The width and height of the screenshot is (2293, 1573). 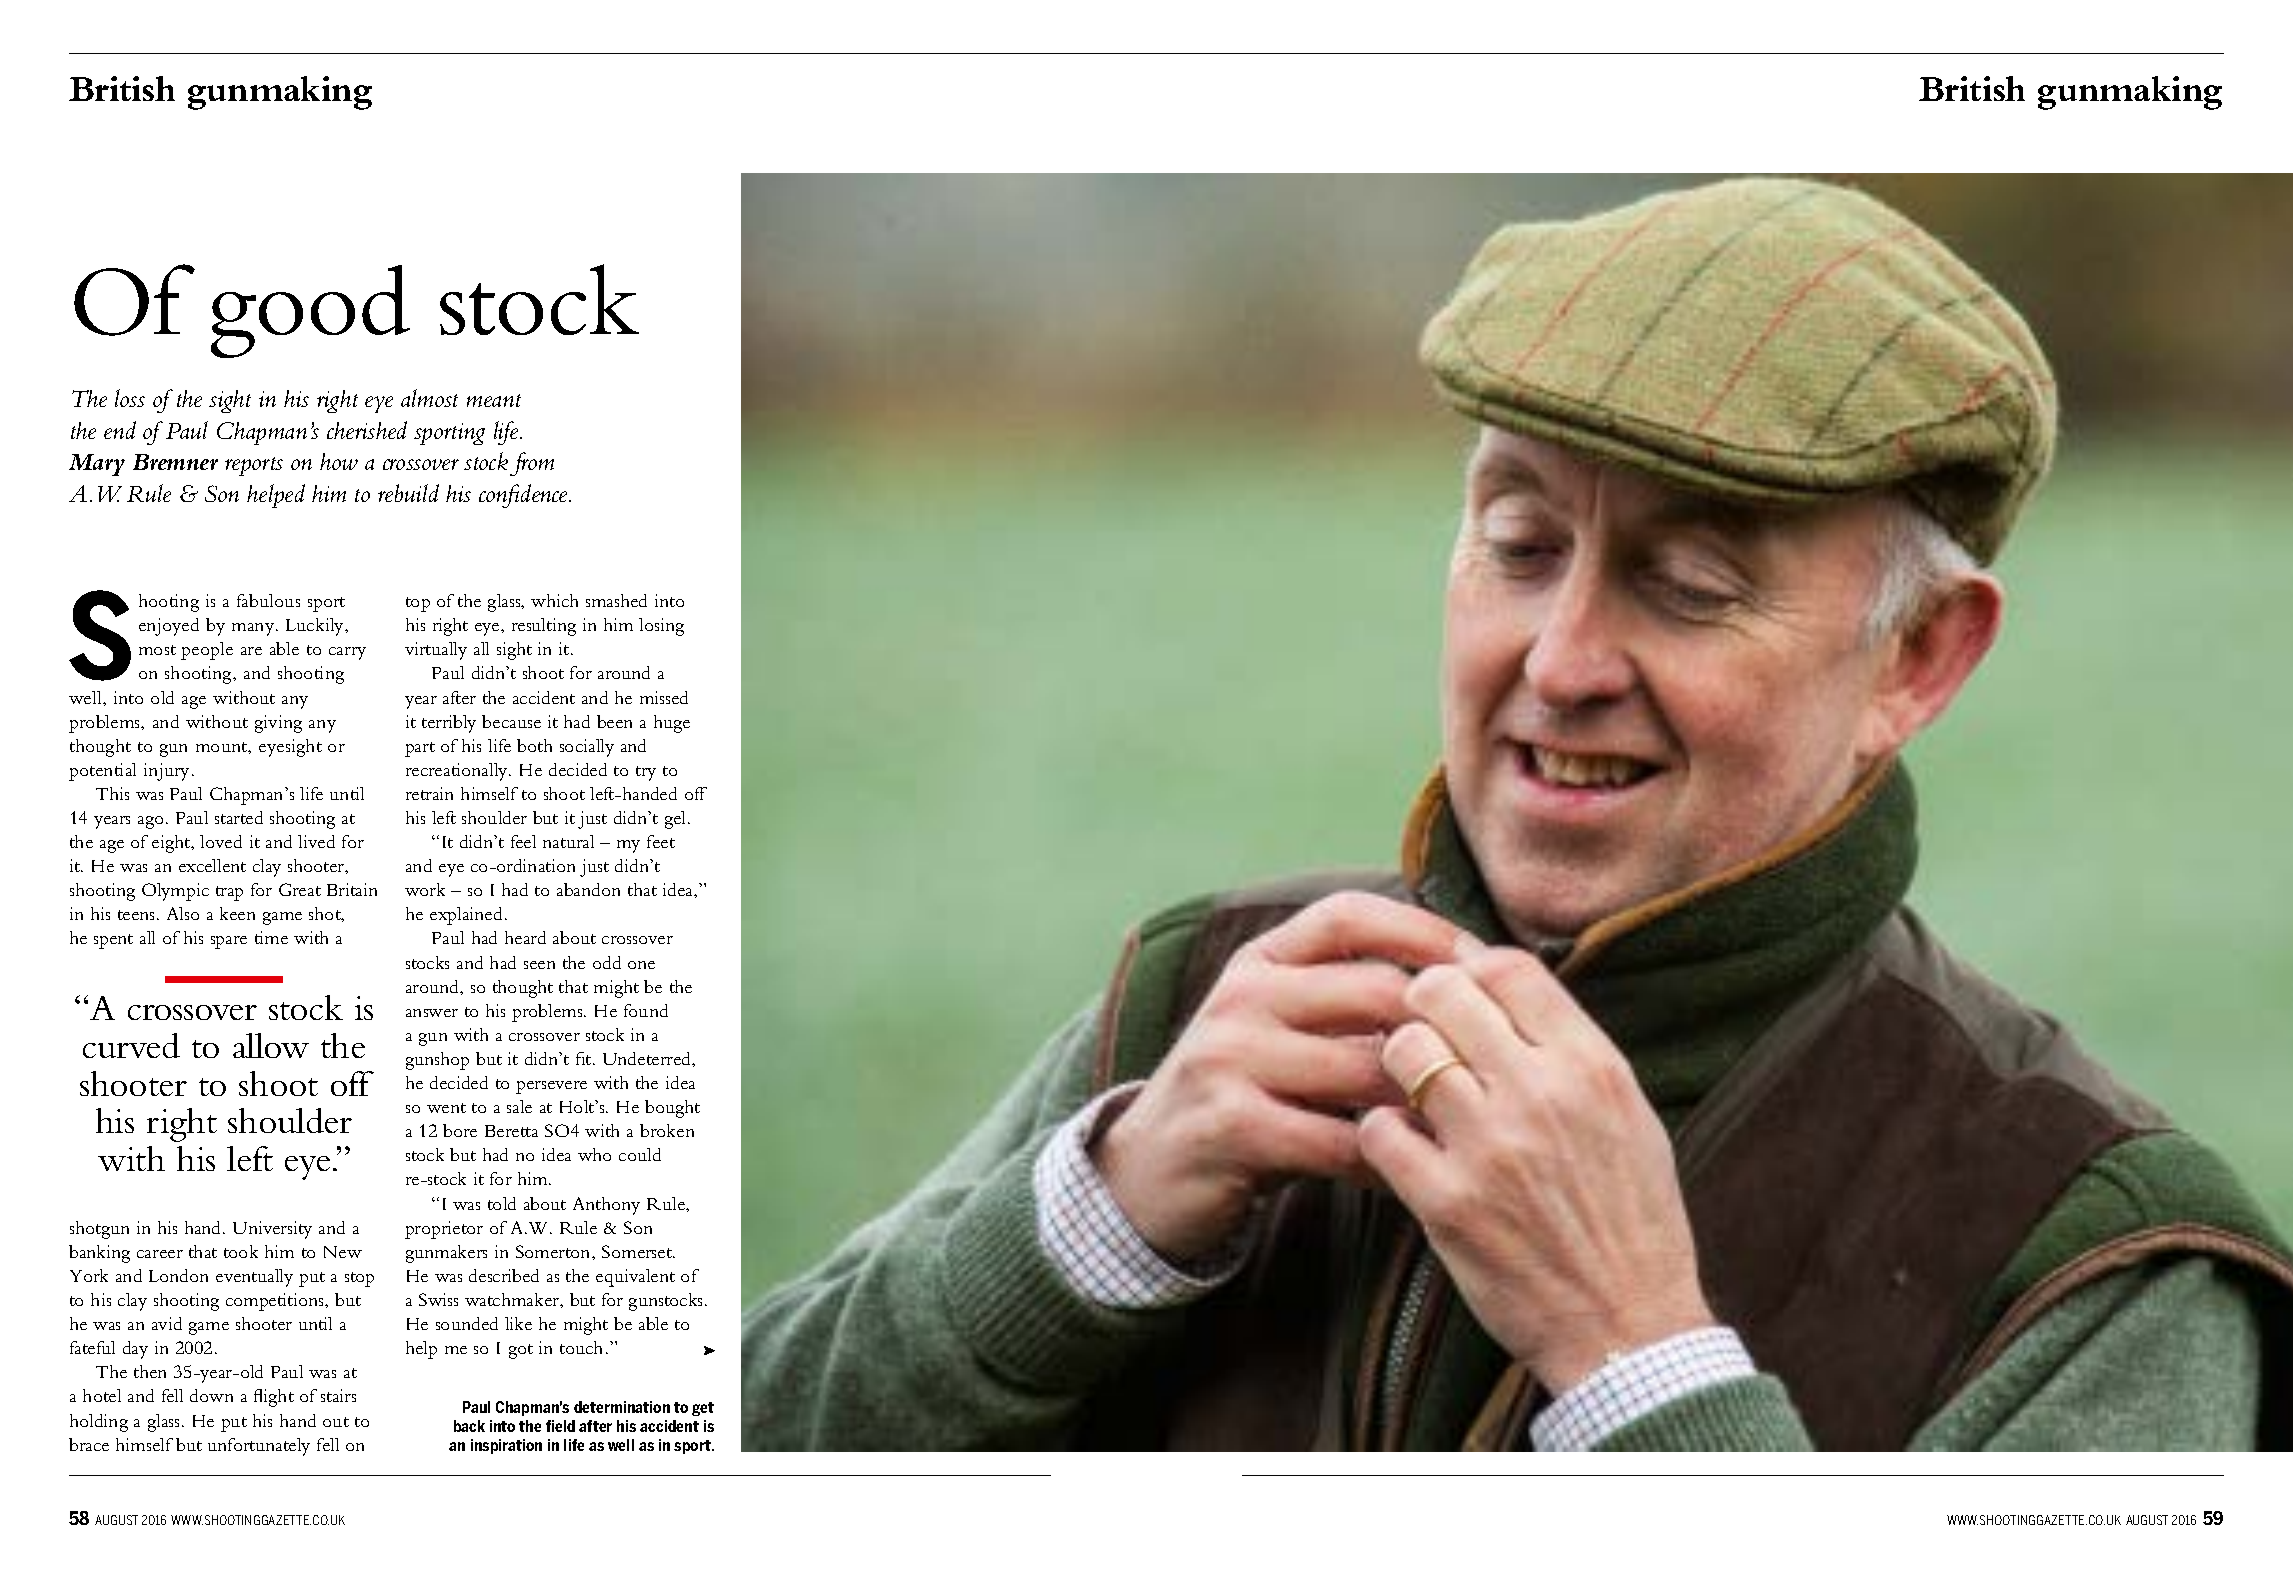 I want to click on then, so click(x=150, y=1371).
